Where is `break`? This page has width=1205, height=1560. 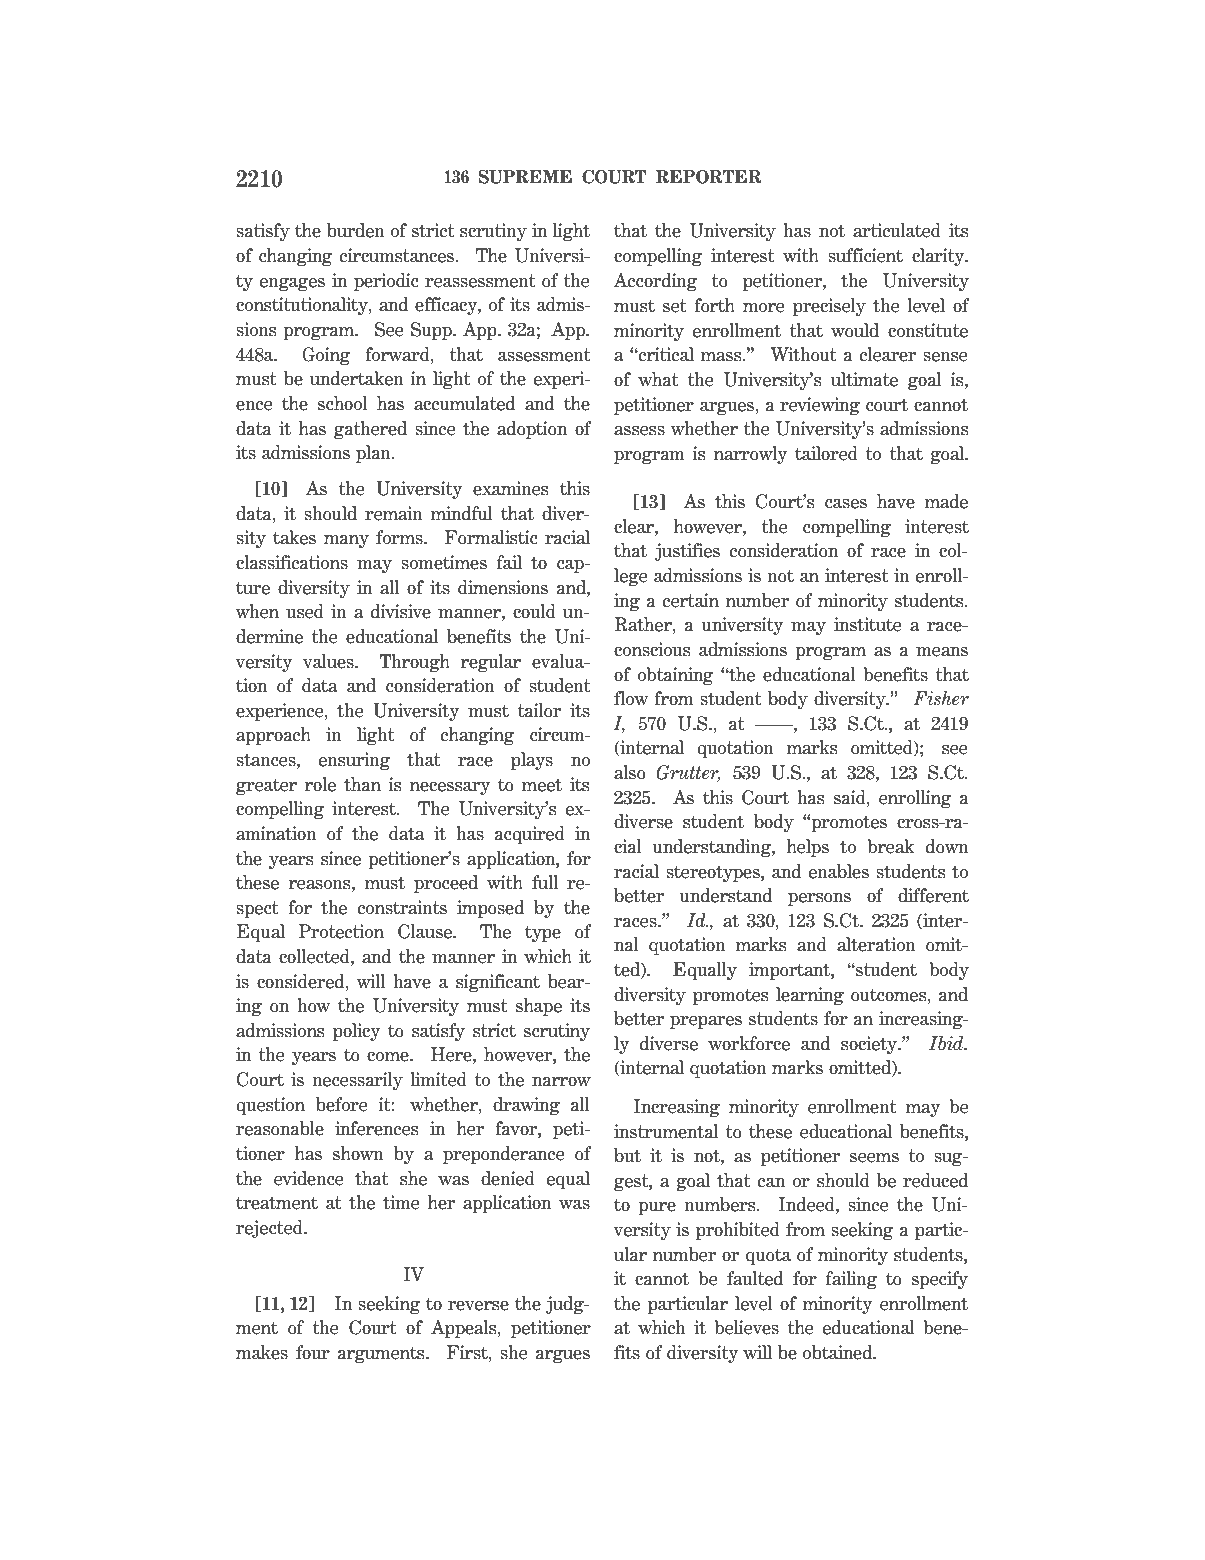 break is located at coordinates (890, 846).
